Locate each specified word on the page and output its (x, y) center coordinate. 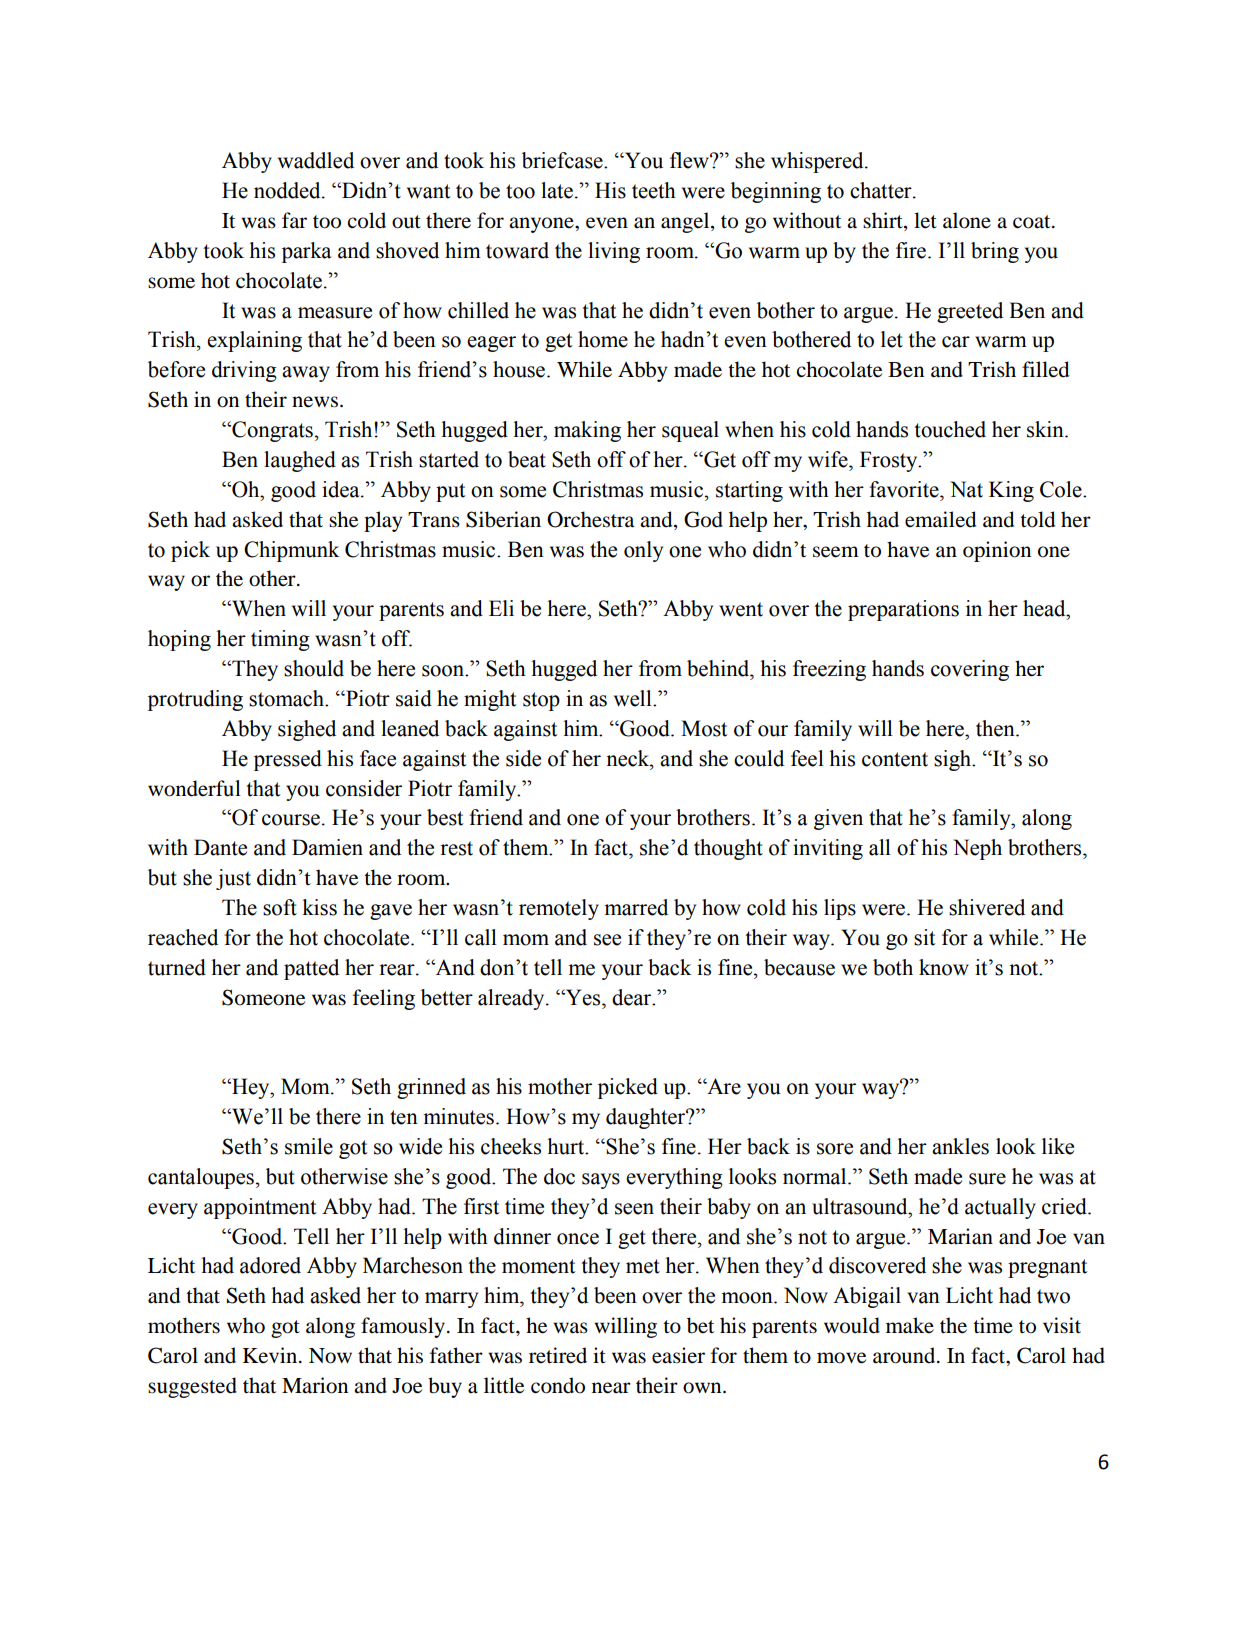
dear (633, 997)
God (703, 519)
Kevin (271, 1355)
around (905, 1355)
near (611, 1388)
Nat (966, 489)
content (895, 759)
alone (967, 220)
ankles (960, 1146)
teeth (654, 190)
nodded (288, 190)
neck (629, 758)
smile (309, 1146)
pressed (288, 760)
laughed (300, 461)
